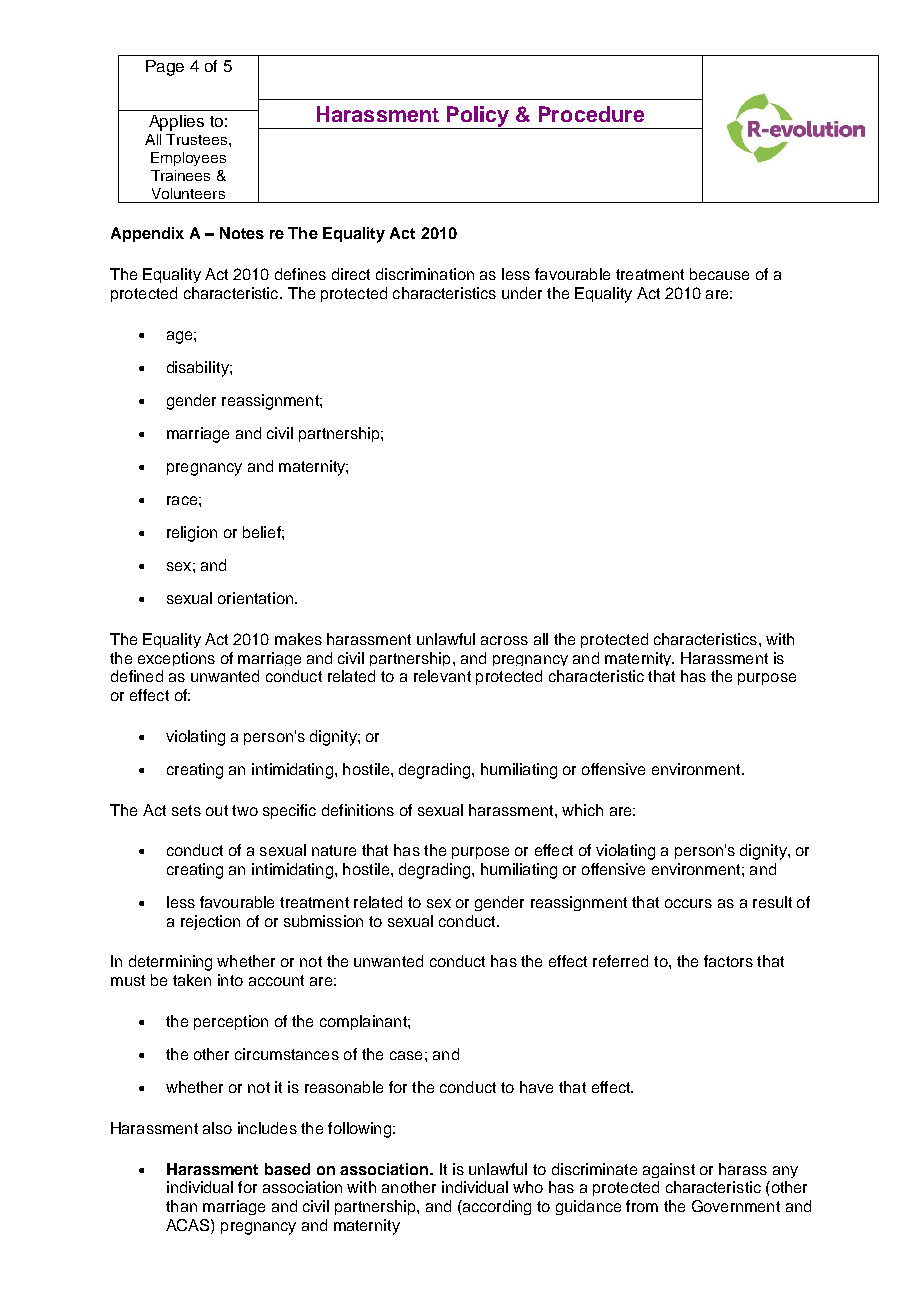 This document has height=1308, width=924. What do you see at coordinates (719, 274) in the document?
I see `because` at bounding box center [719, 274].
